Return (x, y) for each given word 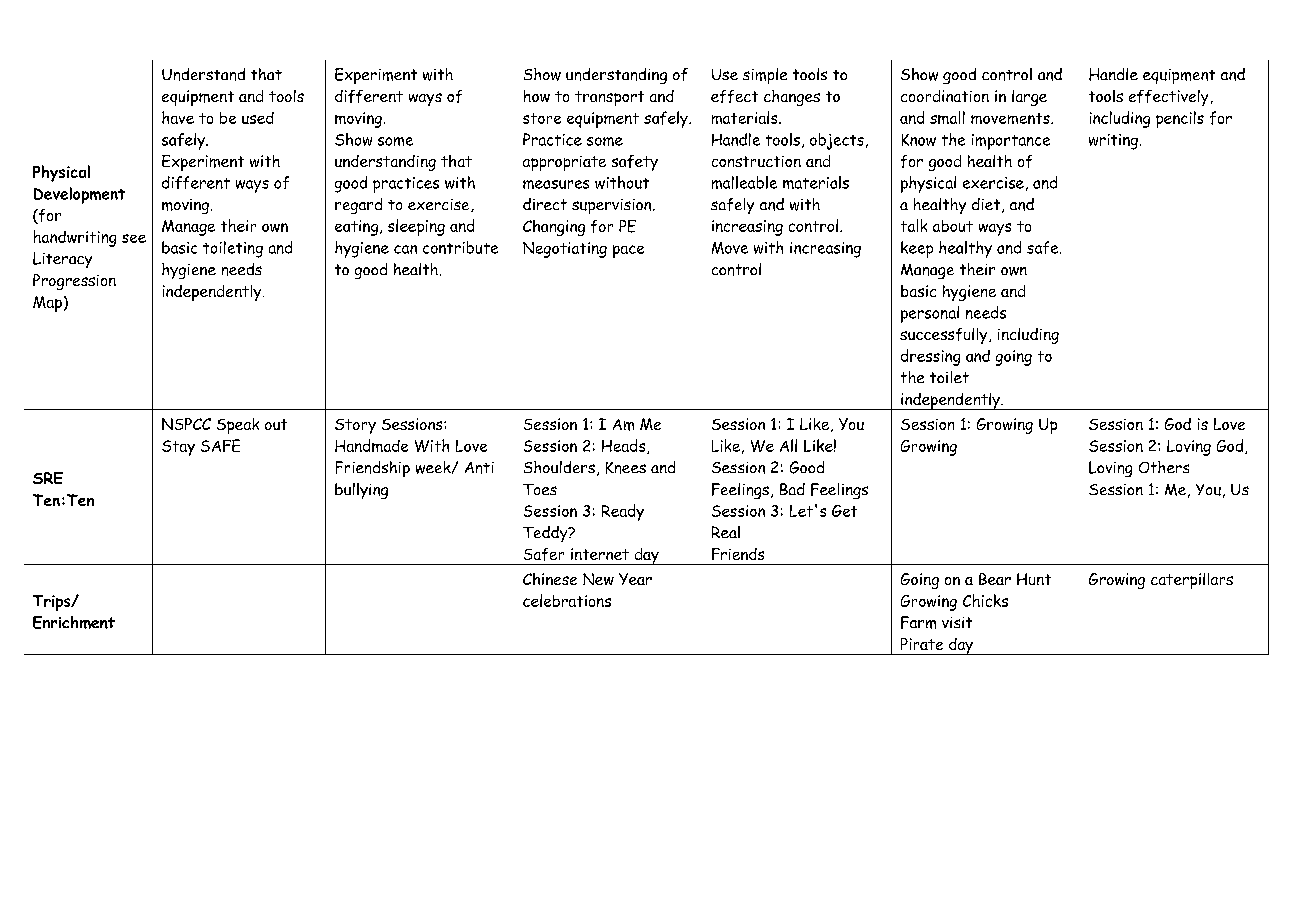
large (1029, 98)
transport (609, 98)
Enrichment (74, 622)
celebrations (567, 600)
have (178, 117)
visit (957, 622)
